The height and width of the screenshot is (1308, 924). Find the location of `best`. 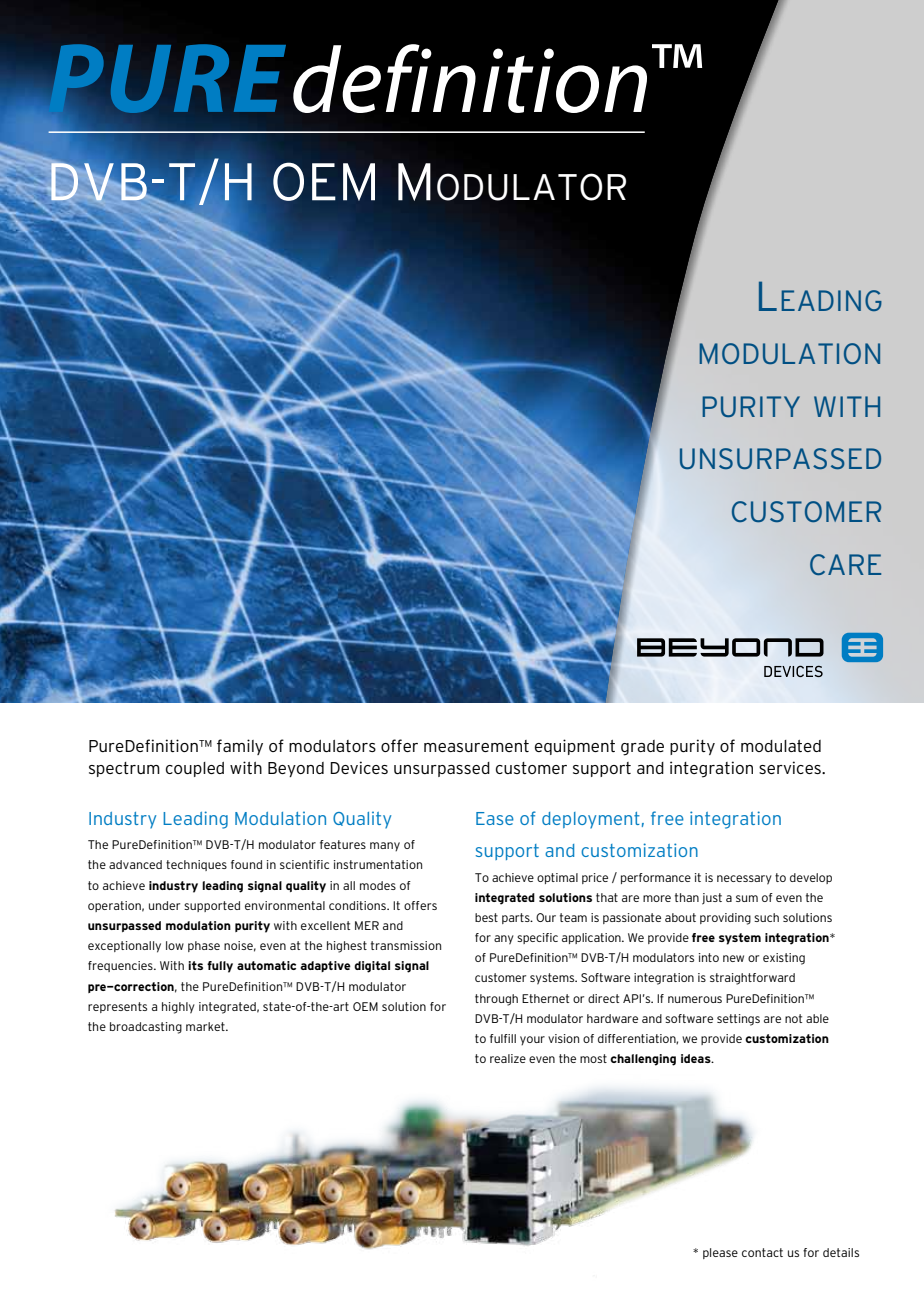

best is located at coordinates (486, 917).
